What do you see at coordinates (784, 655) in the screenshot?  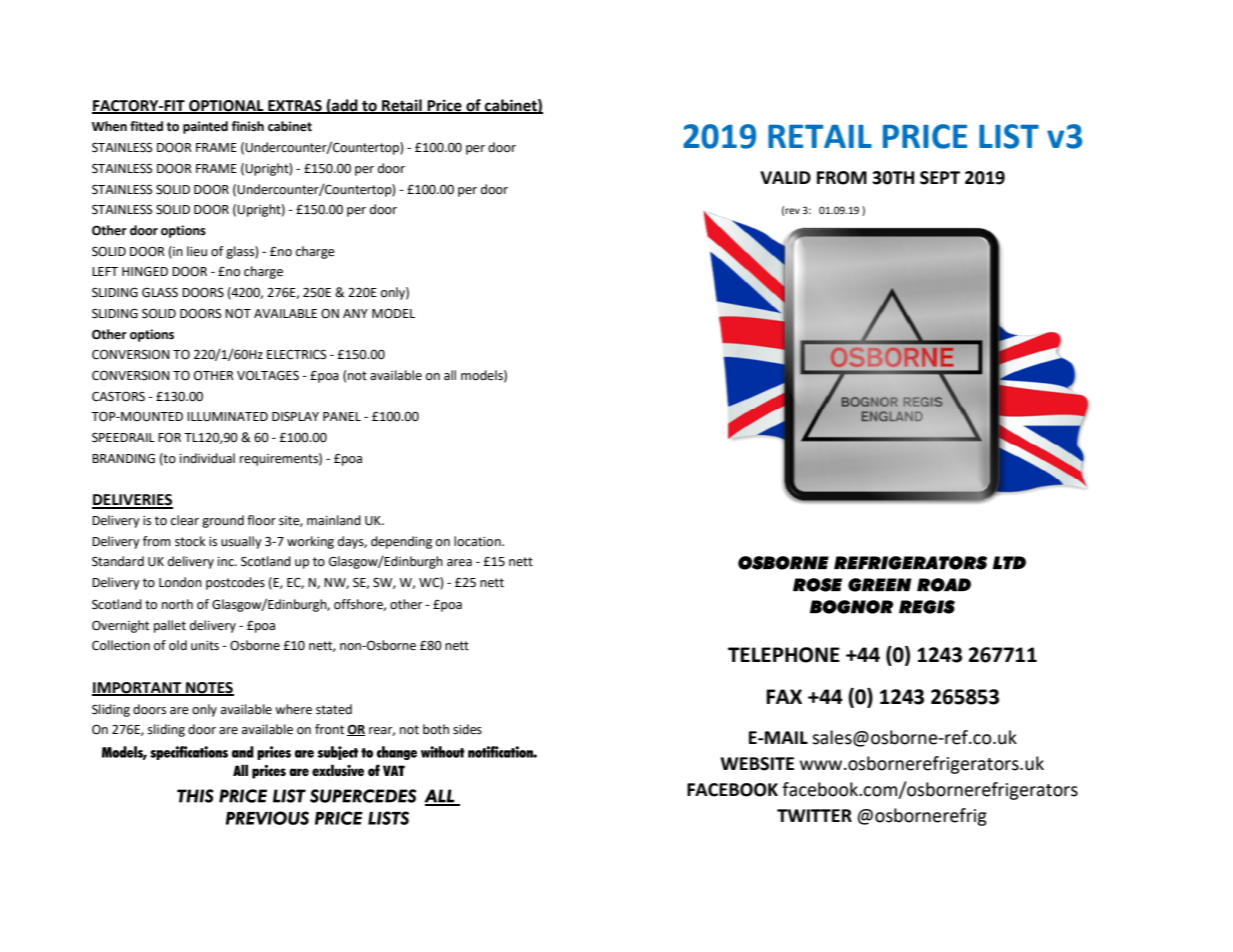 I see `TELEPHONE` at bounding box center [784, 655].
